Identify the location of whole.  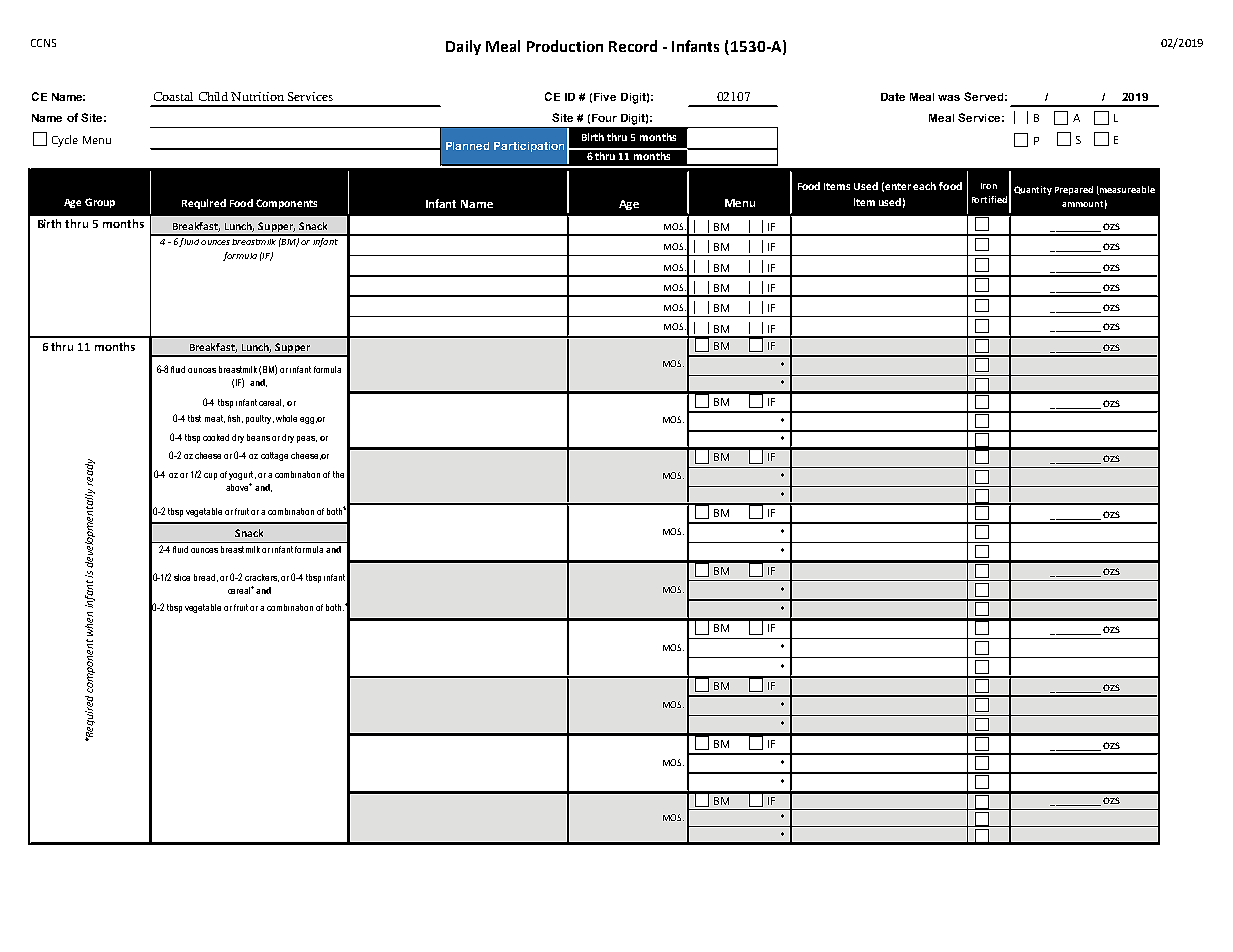
(286, 418).
